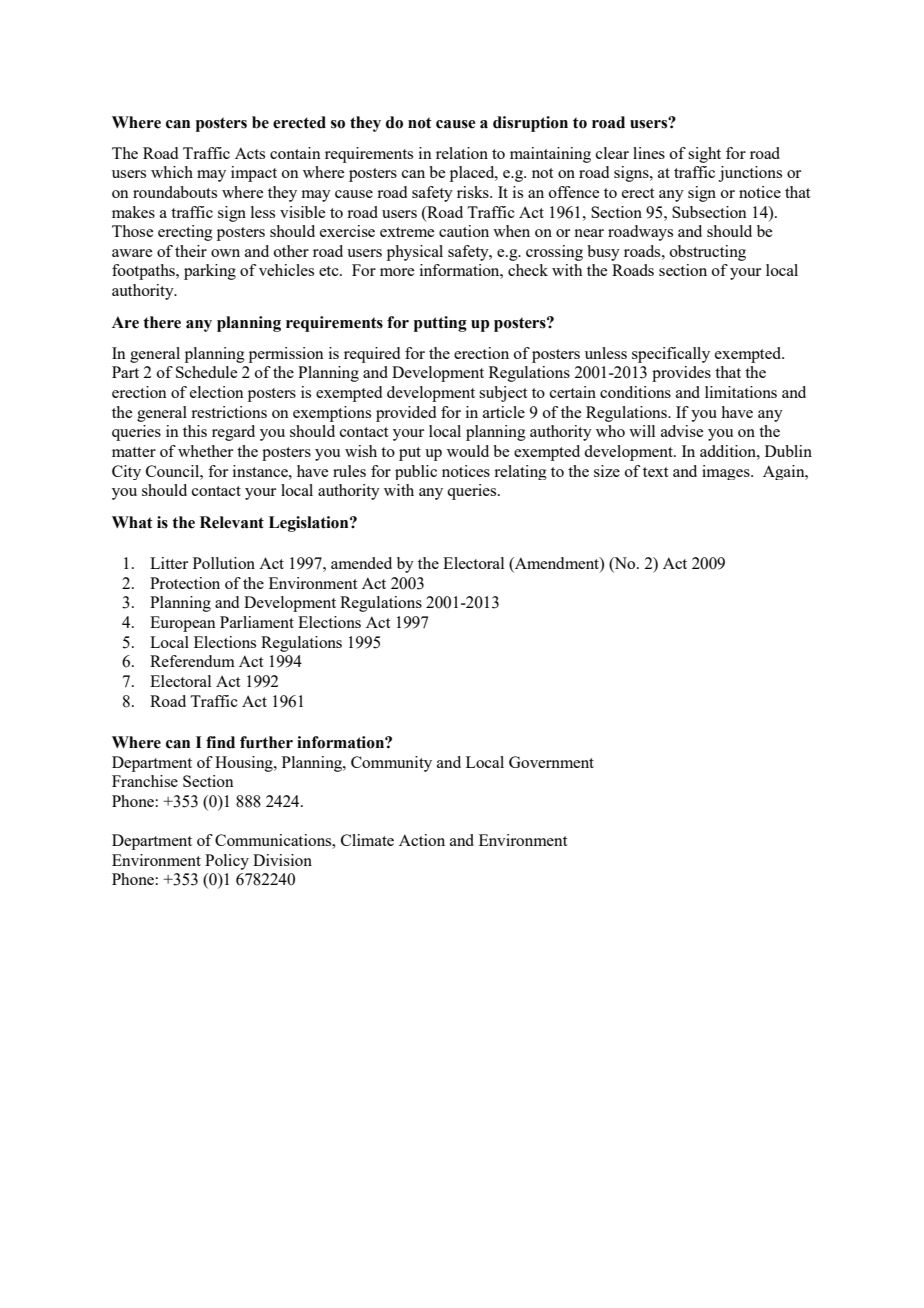 This screenshot has height=1308, width=924. I want to click on sight, so click(704, 155).
